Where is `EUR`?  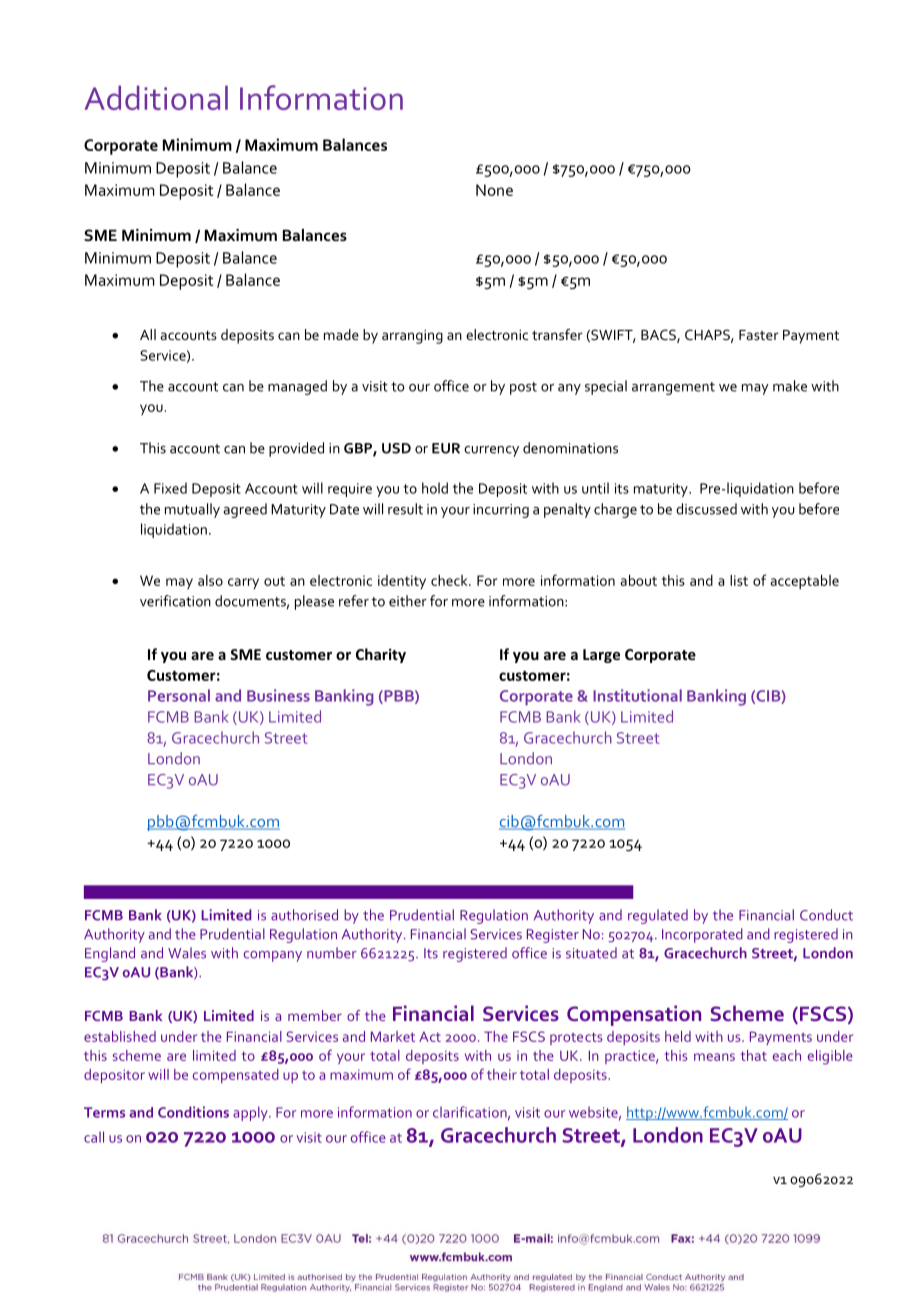
EUR is located at coordinates (446, 448).
